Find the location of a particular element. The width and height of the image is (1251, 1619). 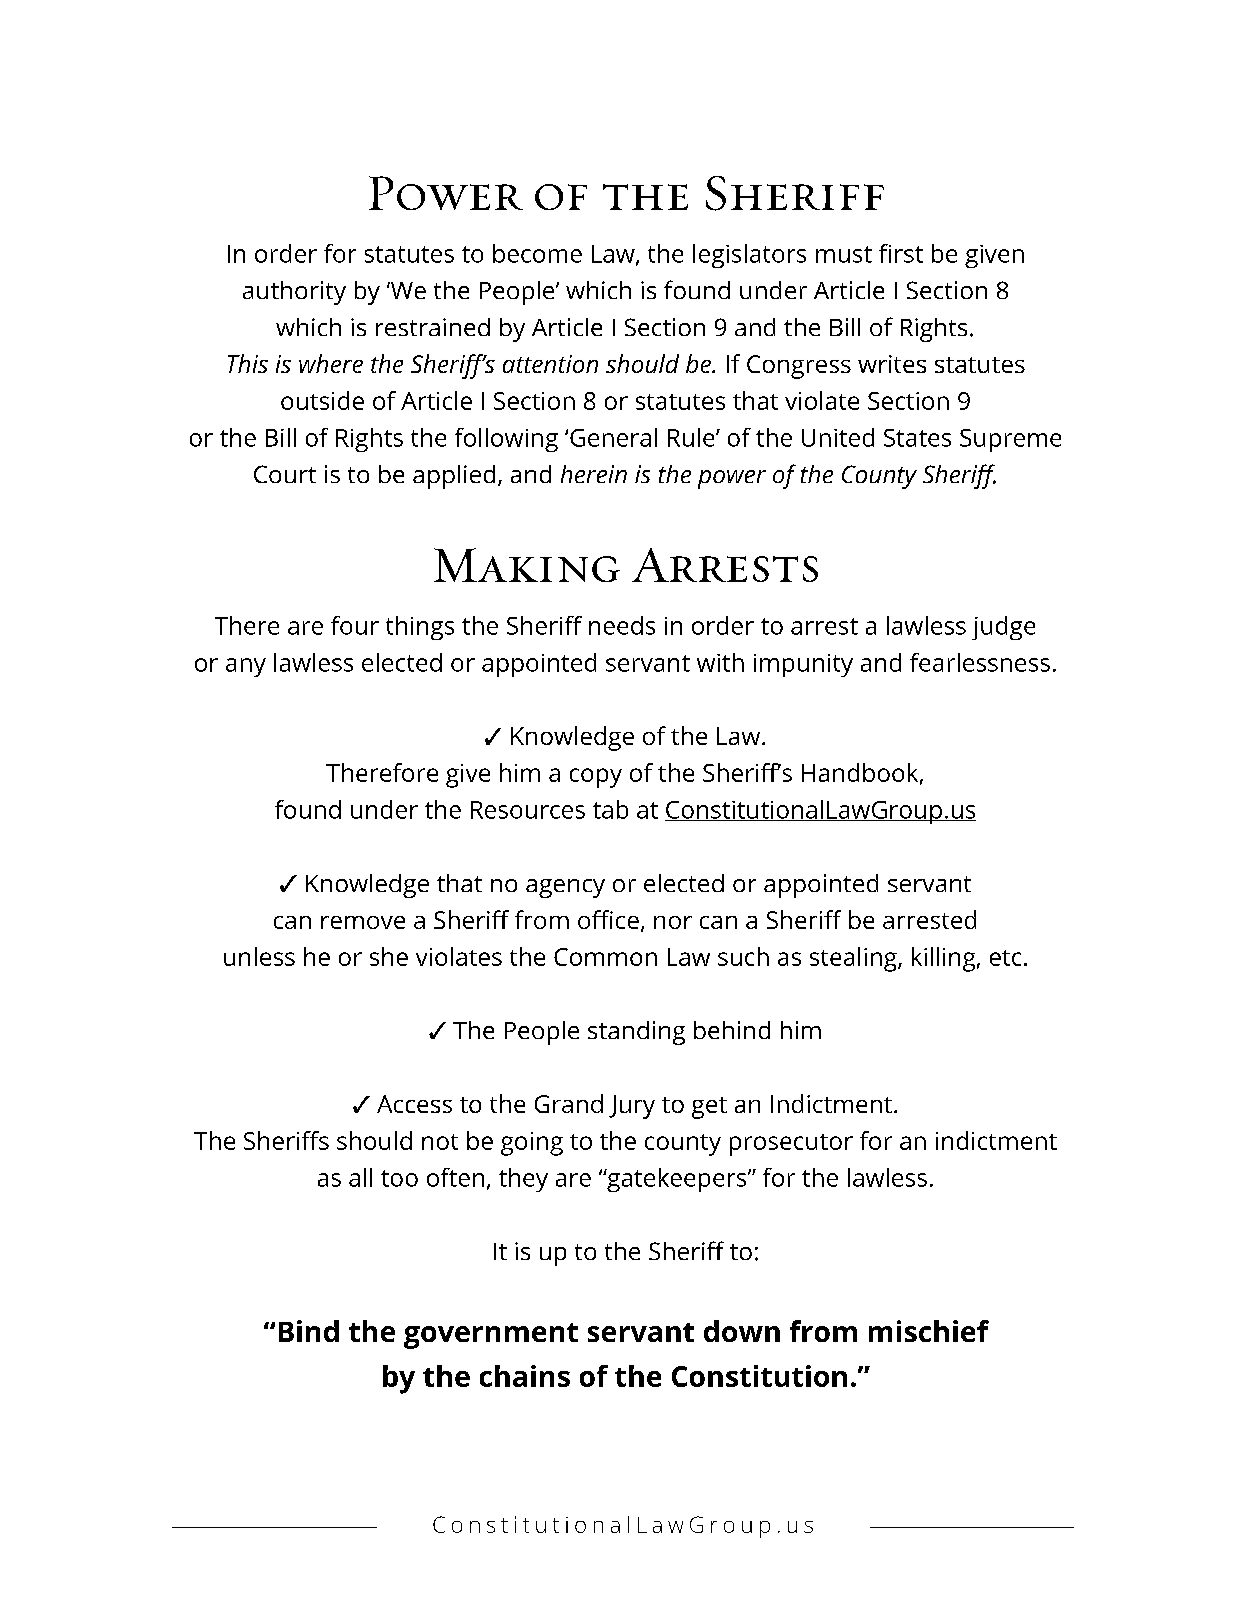

chains is located at coordinates (525, 1376).
